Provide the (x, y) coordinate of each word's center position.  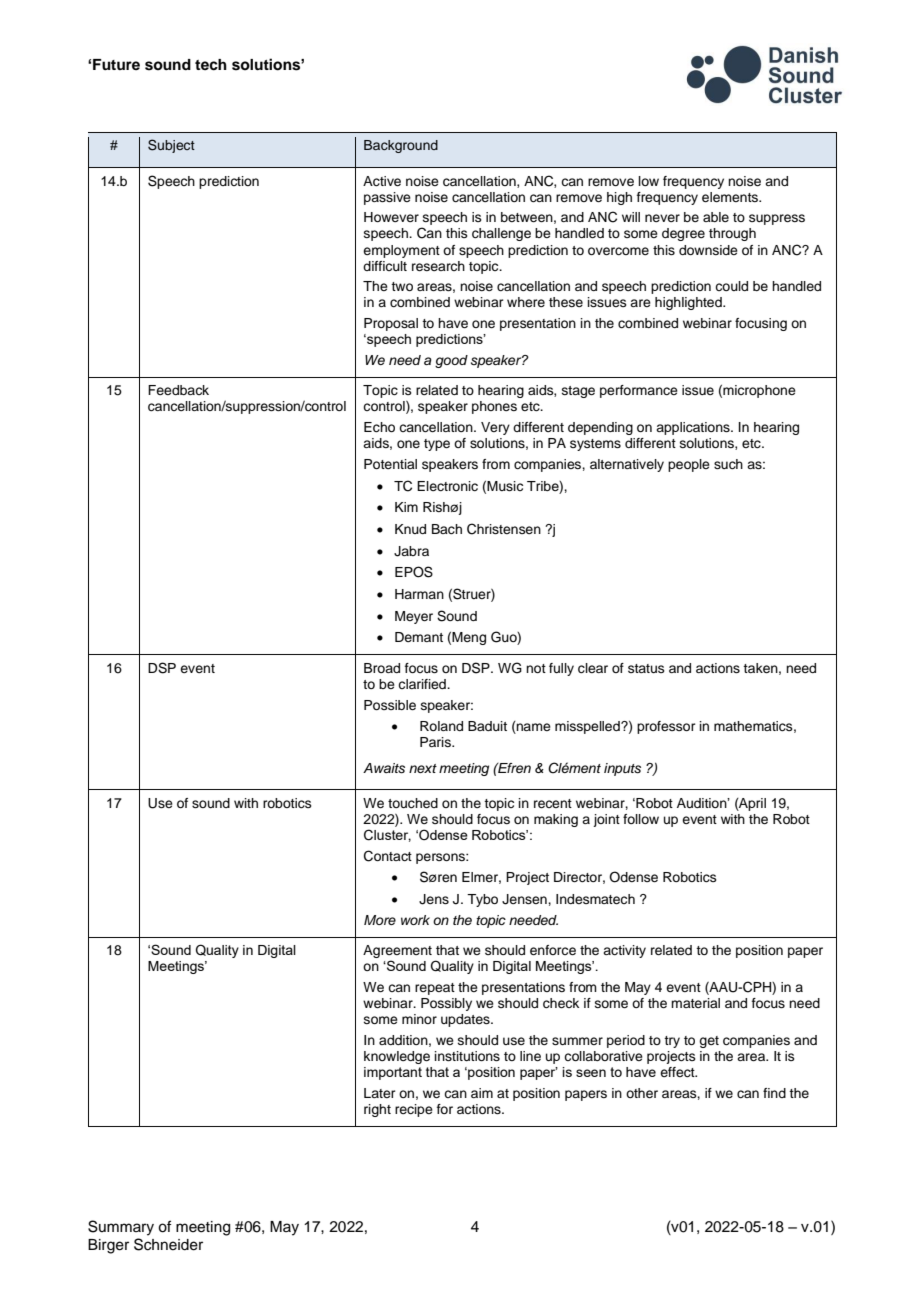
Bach (447, 529)
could (731, 286)
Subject (171, 146)
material (695, 1003)
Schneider (168, 1244)
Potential (390, 464)
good (451, 361)
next (423, 768)
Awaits (384, 768)
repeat (435, 989)
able (716, 217)
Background (401, 146)
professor (666, 727)
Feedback (178, 390)
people (689, 465)
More (380, 920)
